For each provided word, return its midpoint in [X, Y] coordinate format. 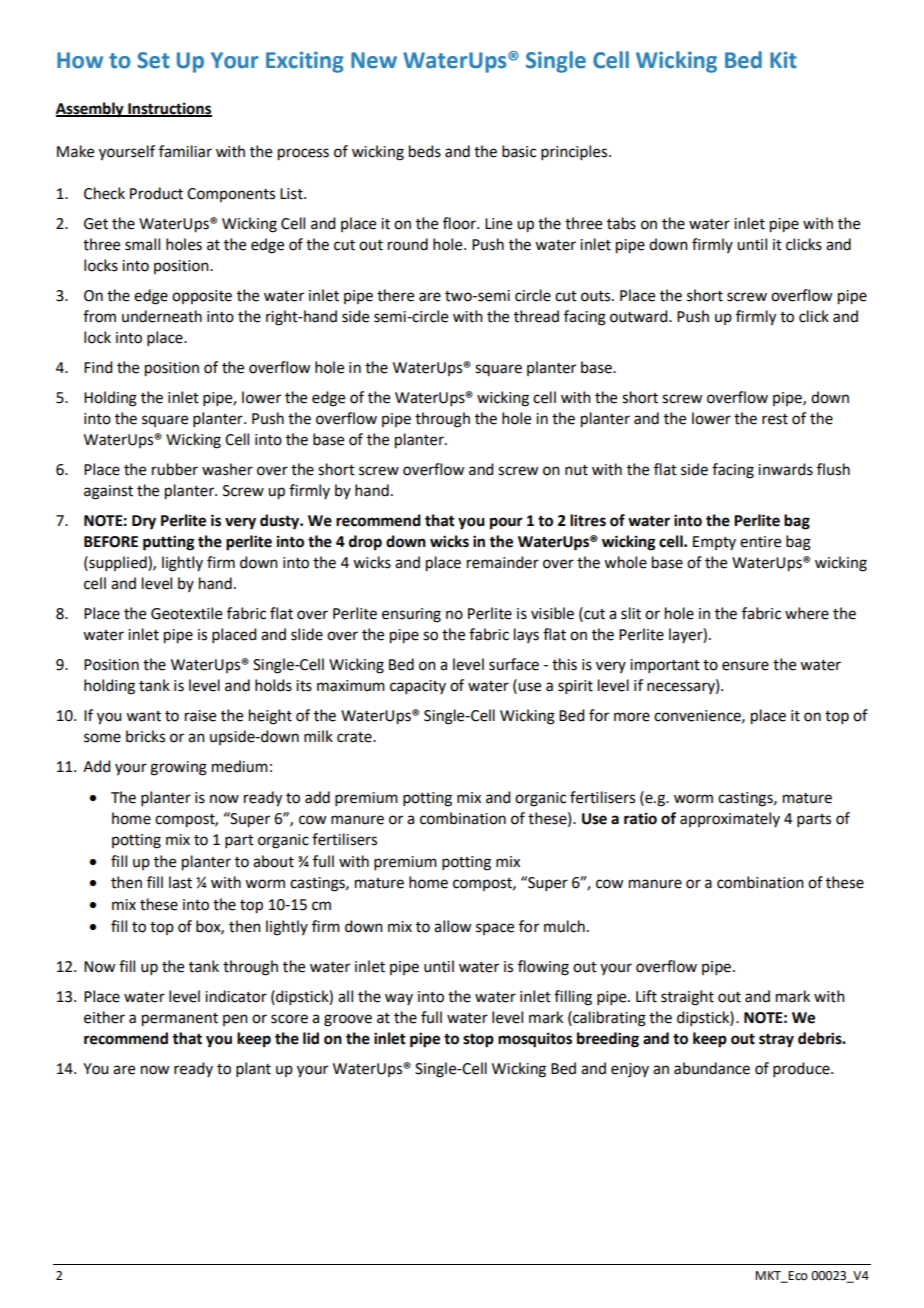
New [374, 60]
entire [760, 542]
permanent [180, 1020]
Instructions [169, 109]
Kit [783, 60]
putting [169, 543]
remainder [503, 562]
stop [478, 1041]
